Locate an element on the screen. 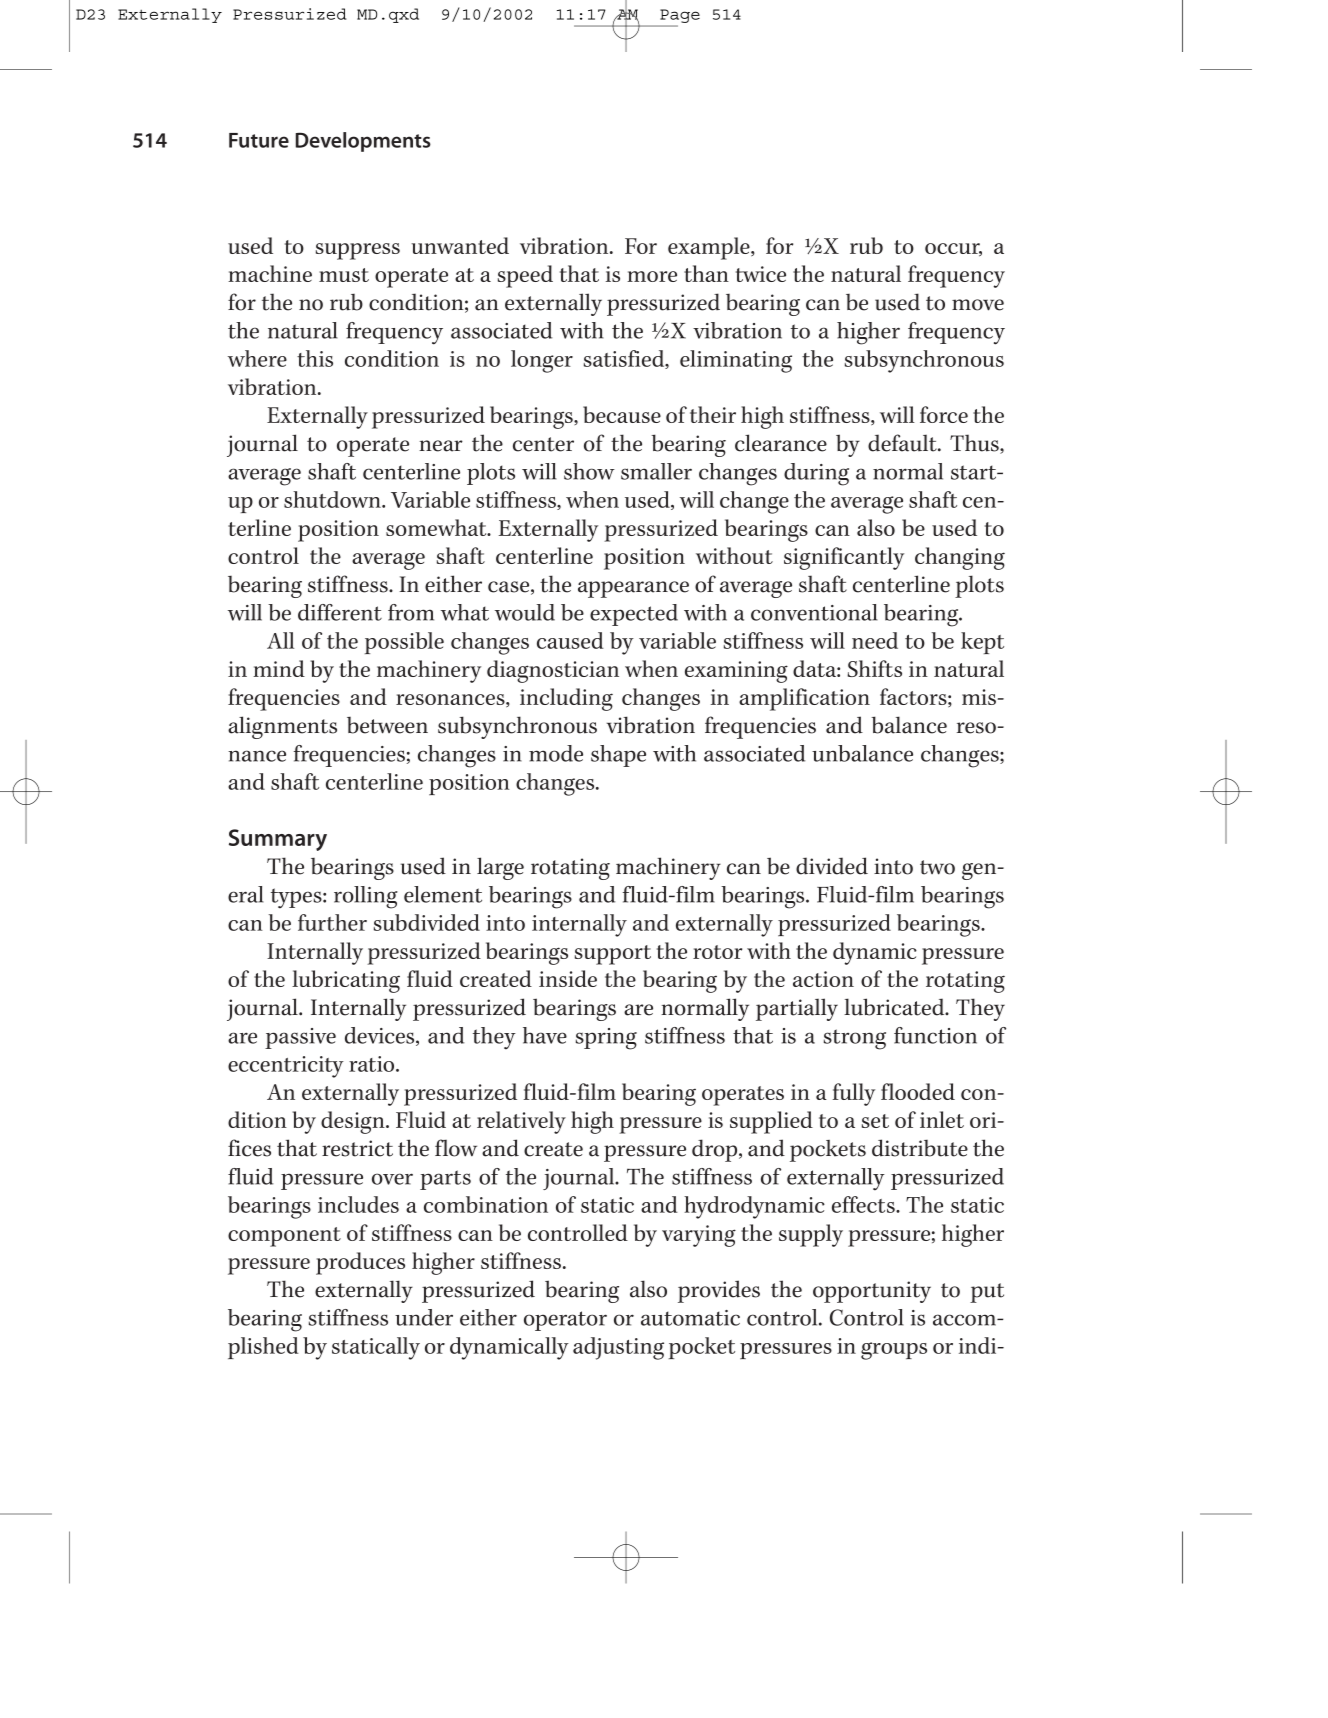 This screenshot has height=1718, width=1328. Developments is located at coordinates (363, 142).
